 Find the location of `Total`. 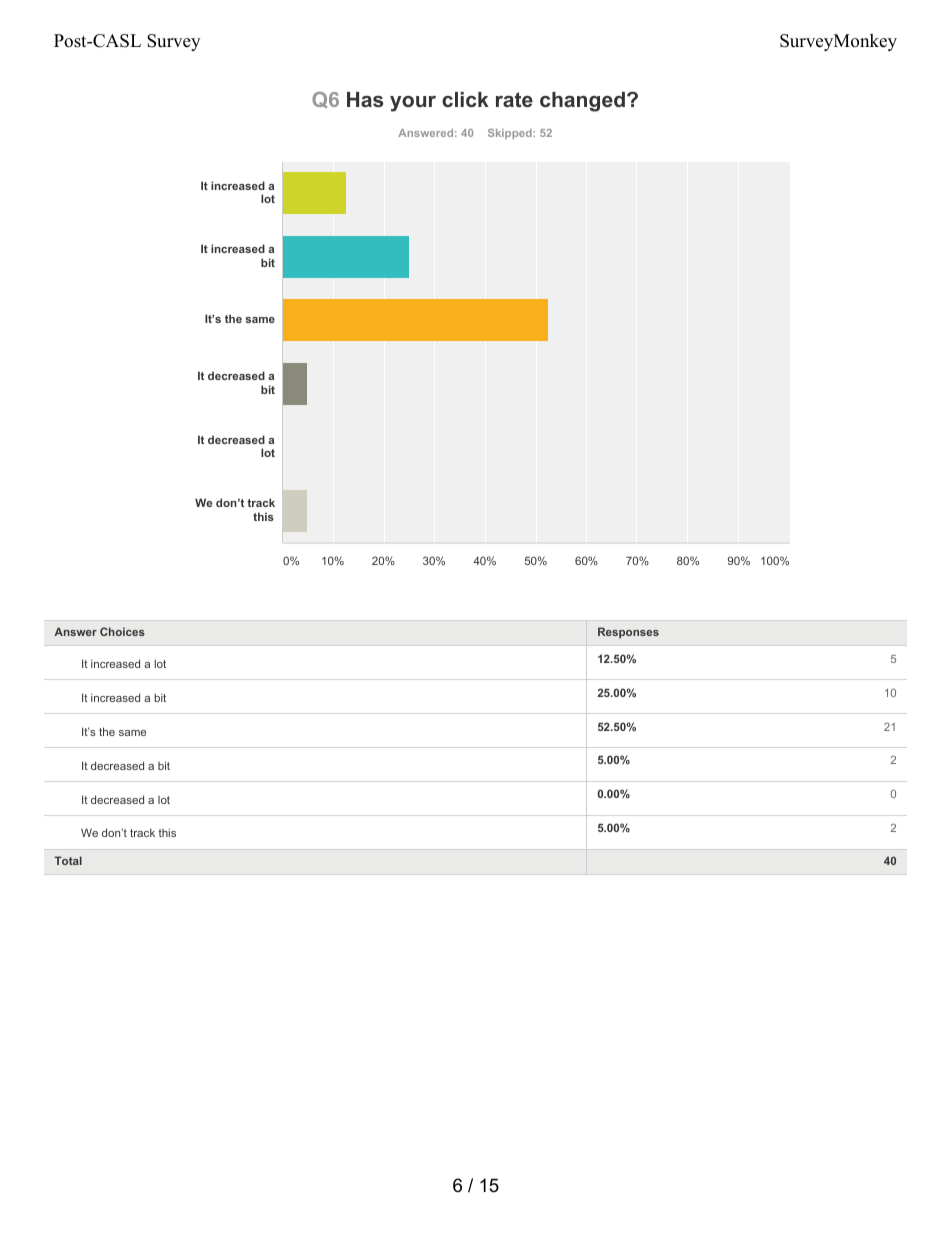

Total is located at coordinates (68, 860).
